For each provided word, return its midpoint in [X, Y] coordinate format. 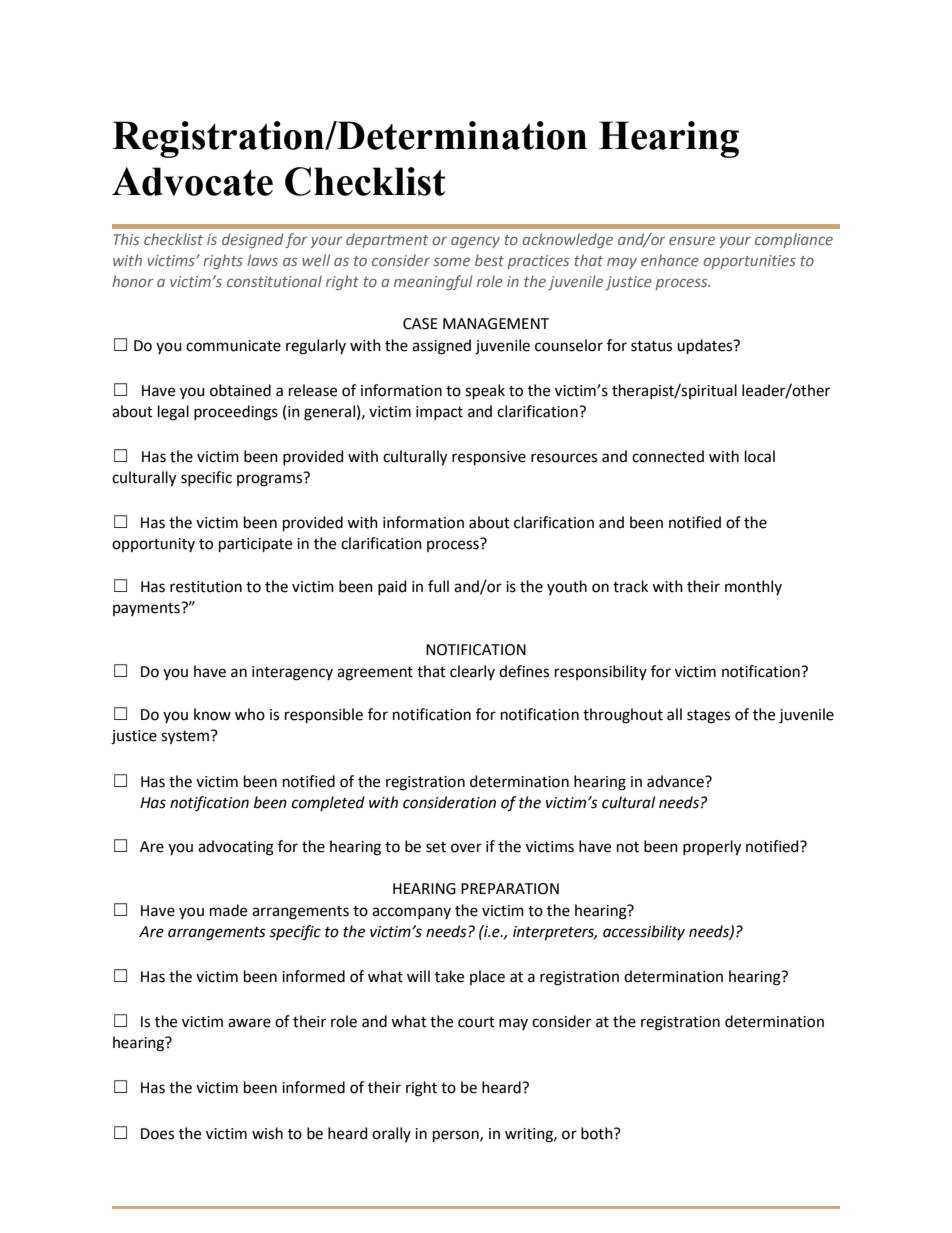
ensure [692, 241]
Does [157, 1134]
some [451, 262]
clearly [472, 672]
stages [708, 717]
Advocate [192, 181]
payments [147, 609]
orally [391, 1134]
